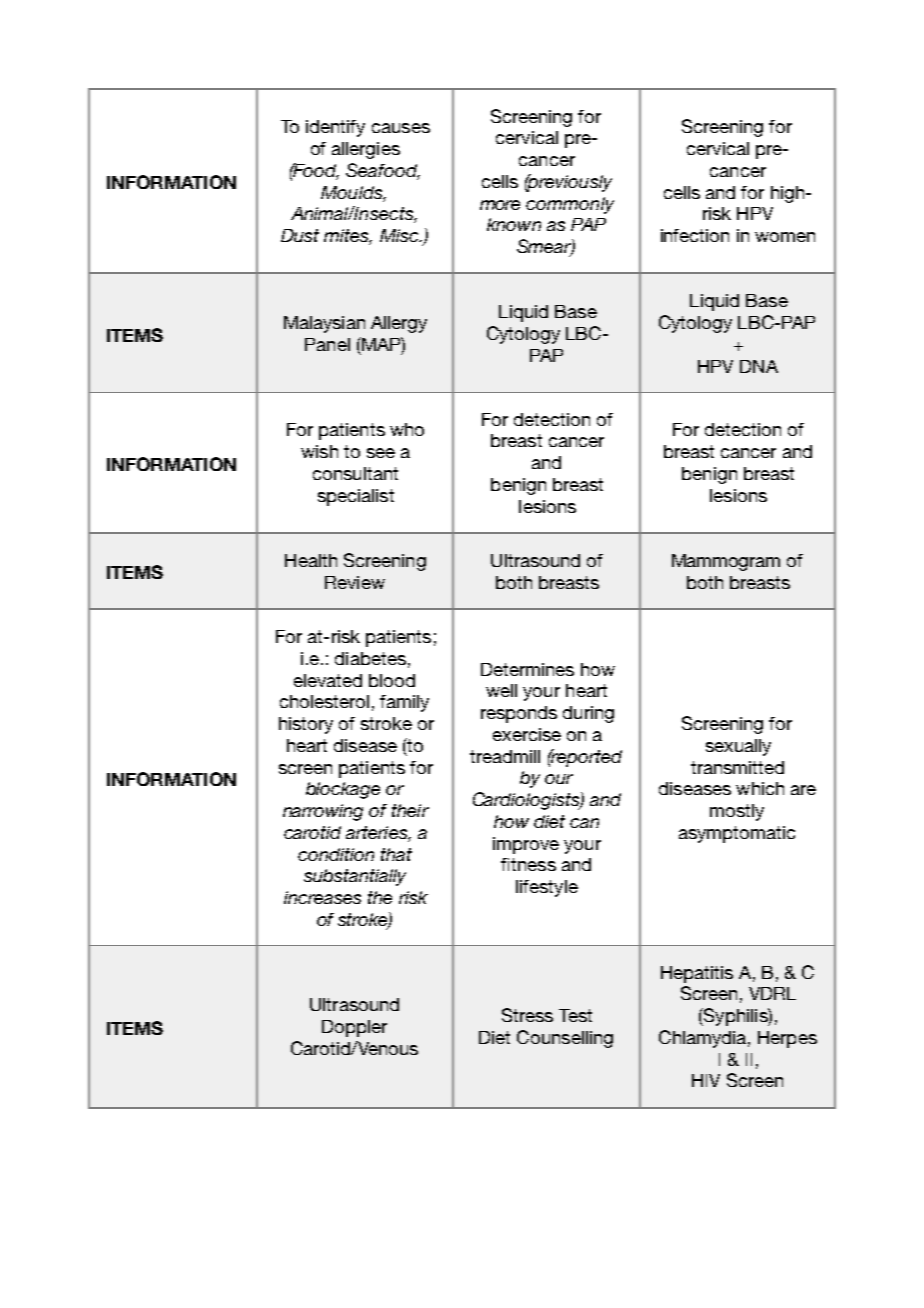 This document has width=924, height=1308. Describe the element at coordinates (527, 669) in the document. I see `Determines` at that location.
